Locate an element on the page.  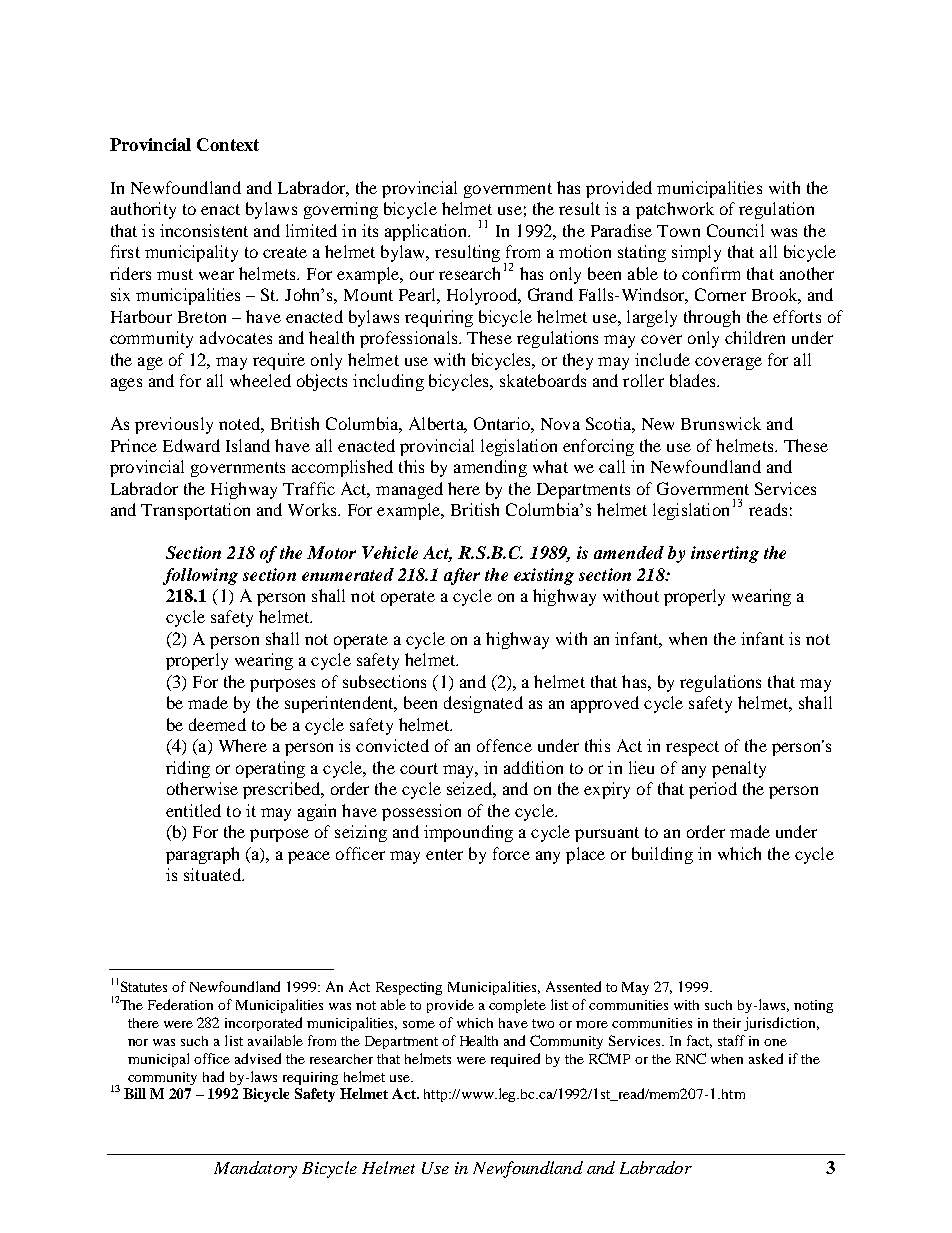
Mandatory is located at coordinates (255, 1169).
